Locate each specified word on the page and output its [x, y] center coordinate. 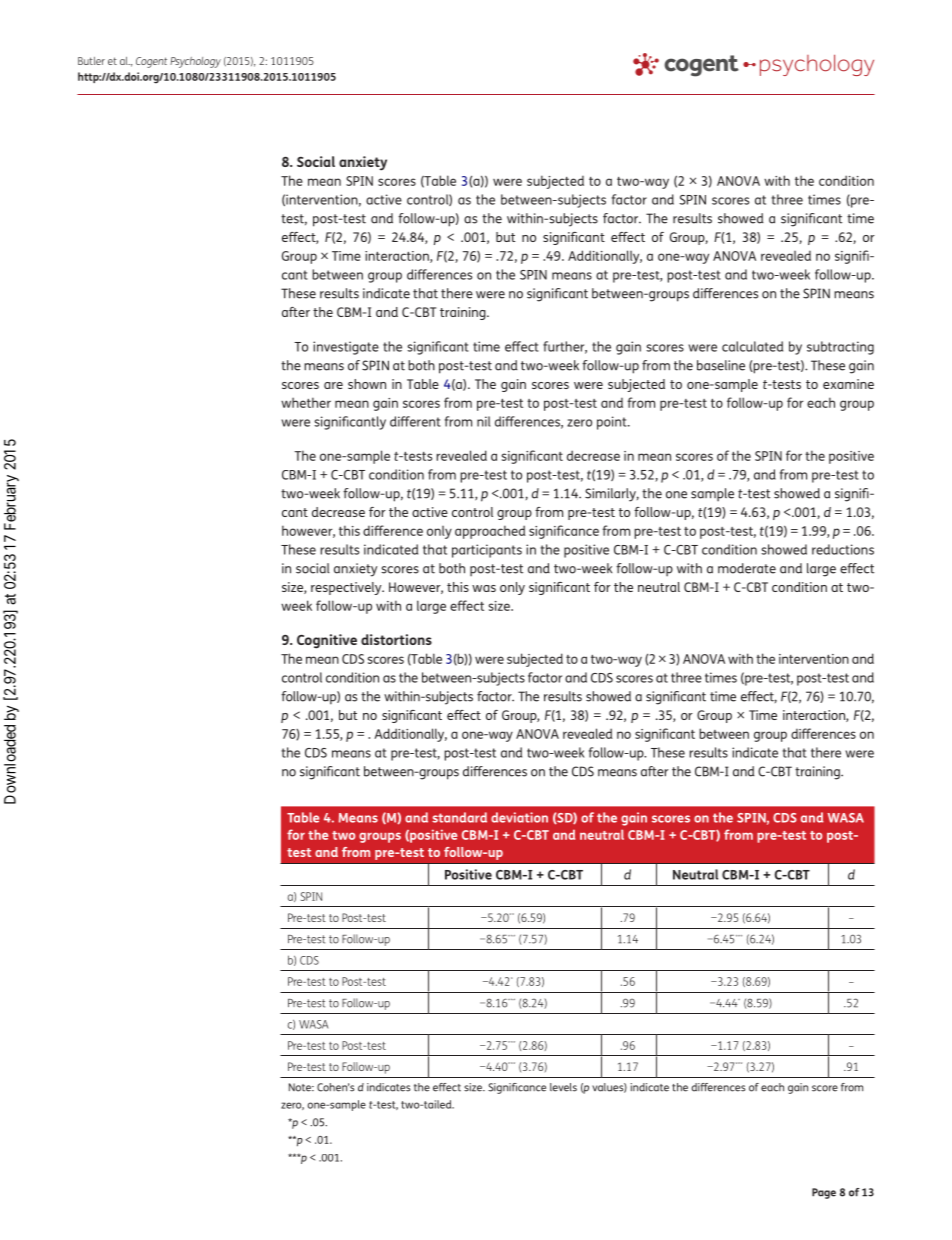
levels [563, 1087]
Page [824, 1193]
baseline [721, 365]
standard [459, 817]
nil [483, 421]
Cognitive [327, 641]
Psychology [195, 62]
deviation [519, 817]
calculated [752, 346]
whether [306, 402]
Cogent [151, 62]
